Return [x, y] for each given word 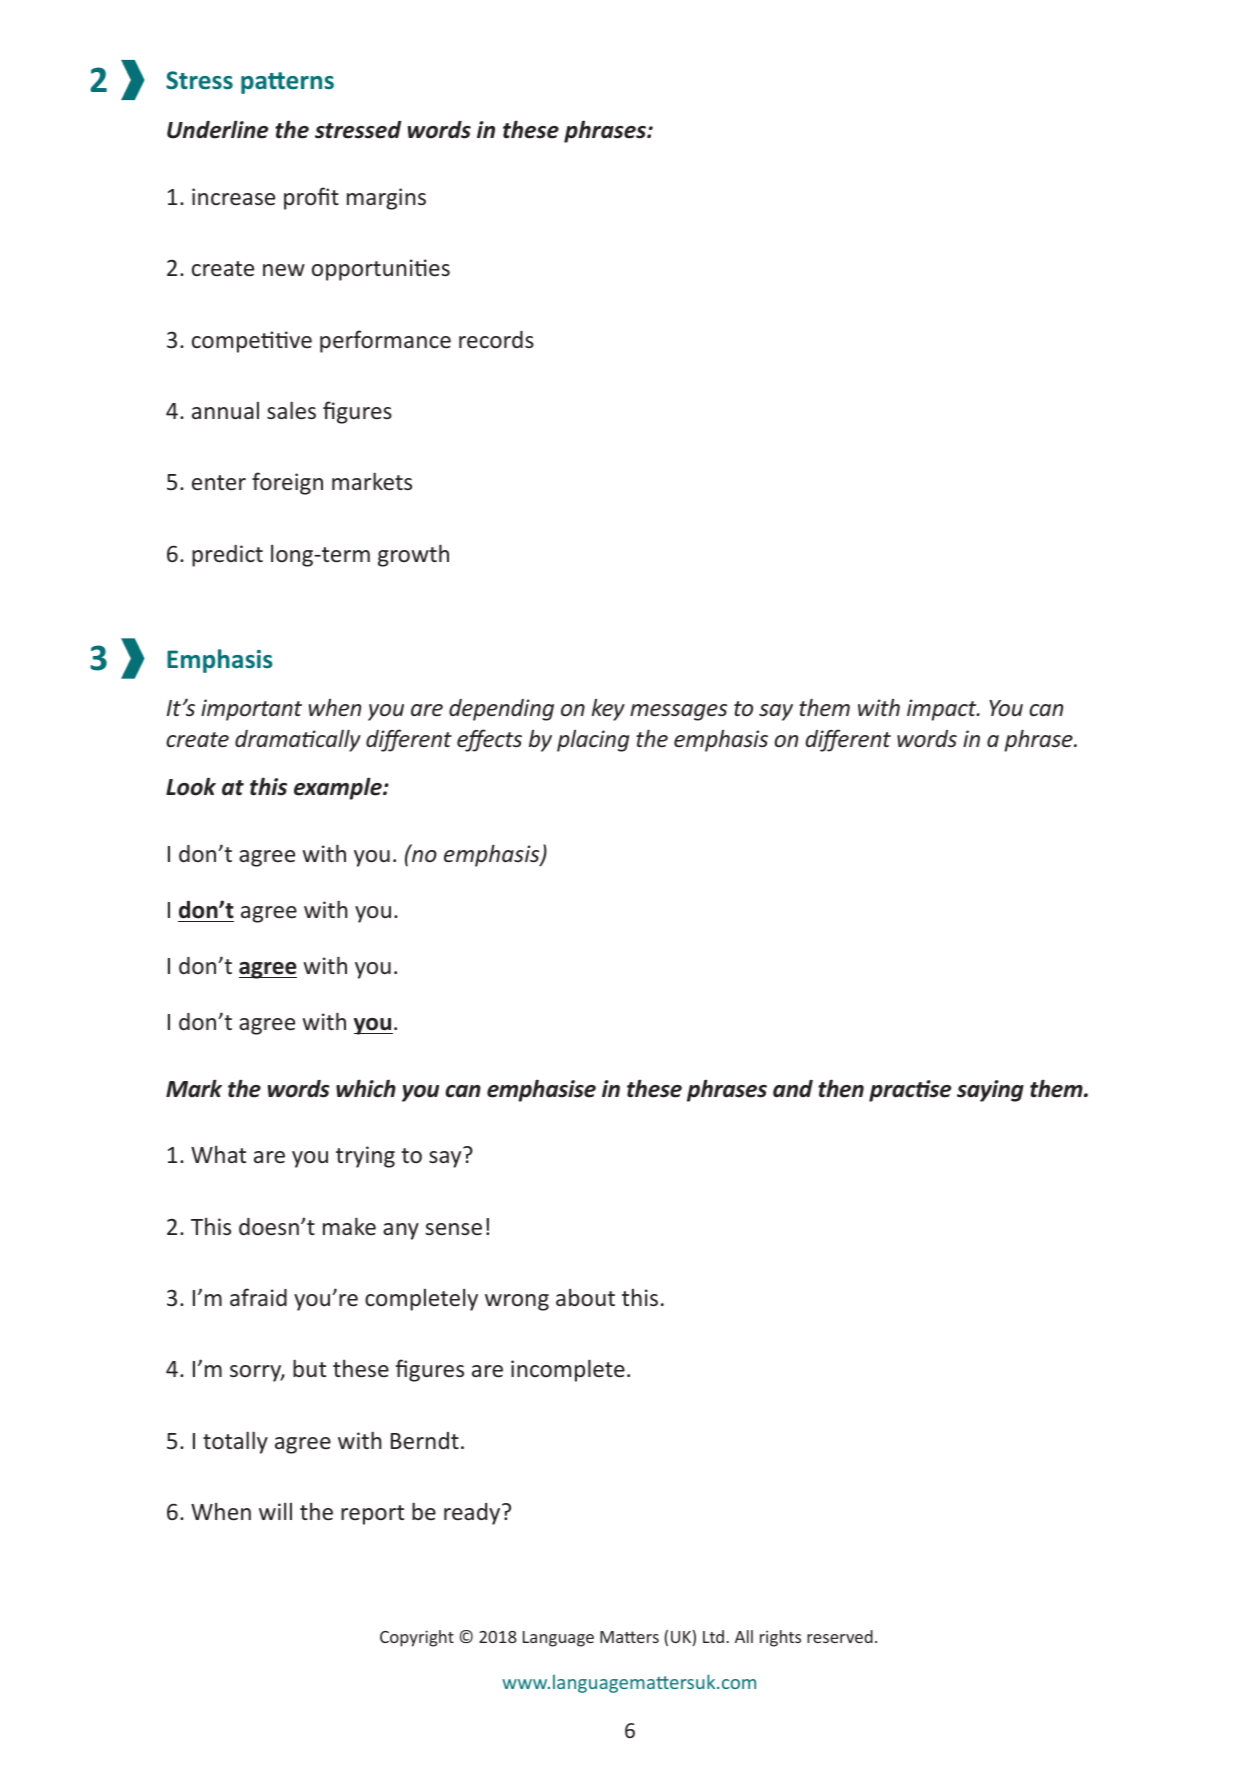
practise [910, 1091]
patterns [287, 83]
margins [386, 199]
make [349, 1226]
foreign [287, 483]
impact [943, 710]
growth [413, 555]
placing [593, 740]
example [339, 788]
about [585, 1297]
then [841, 1088]
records [496, 339]
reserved [840, 1636]
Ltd [715, 1636]
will [275, 1511]
